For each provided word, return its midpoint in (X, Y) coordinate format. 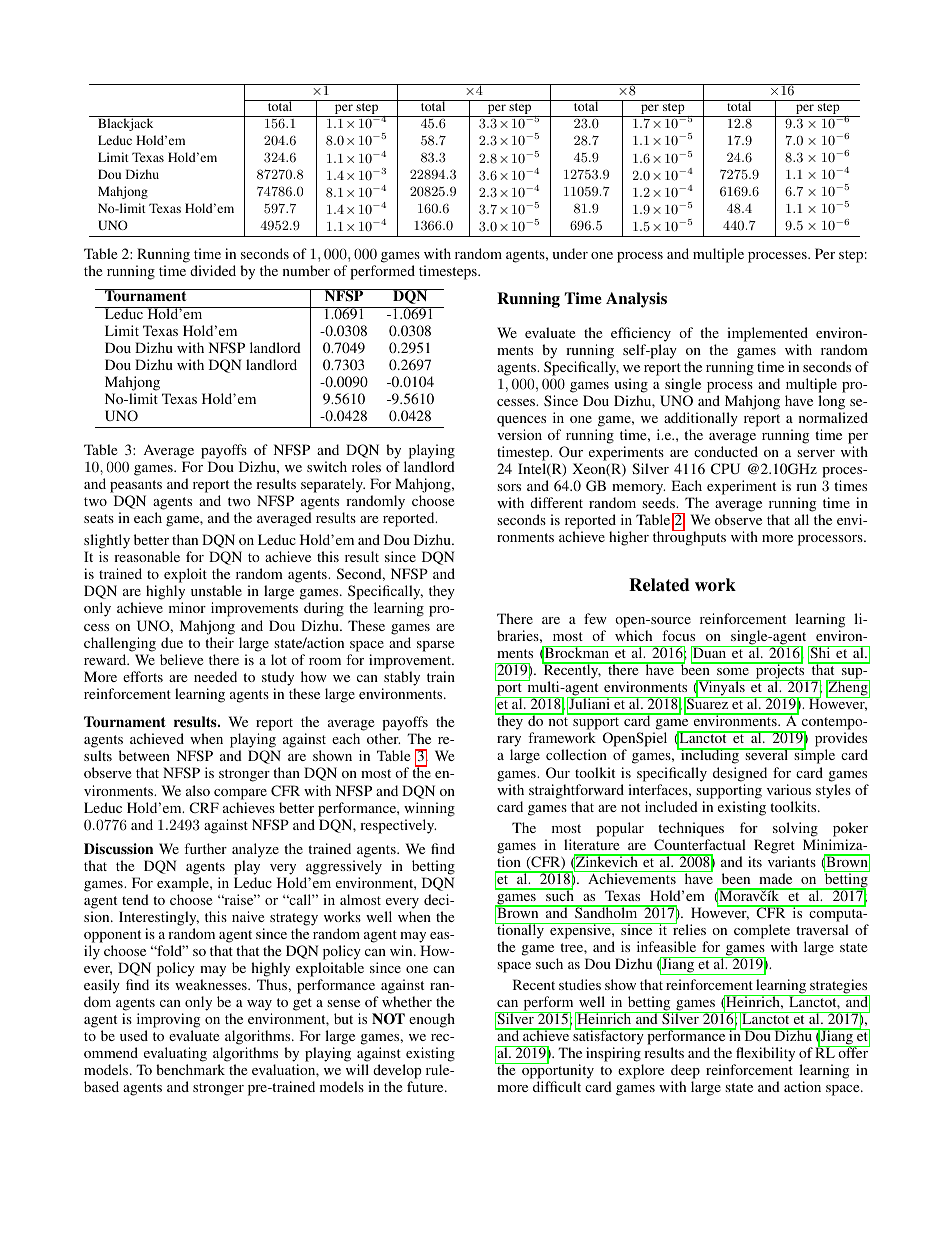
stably (402, 678)
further (205, 848)
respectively (398, 826)
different (556, 502)
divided (213, 270)
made (775, 878)
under (570, 253)
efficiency (641, 334)
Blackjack (126, 123)
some (733, 671)
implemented (767, 334)
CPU (725, 468)
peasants (136, 486)
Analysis (636, 300)
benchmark (190, 1069)
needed (215, 676)
